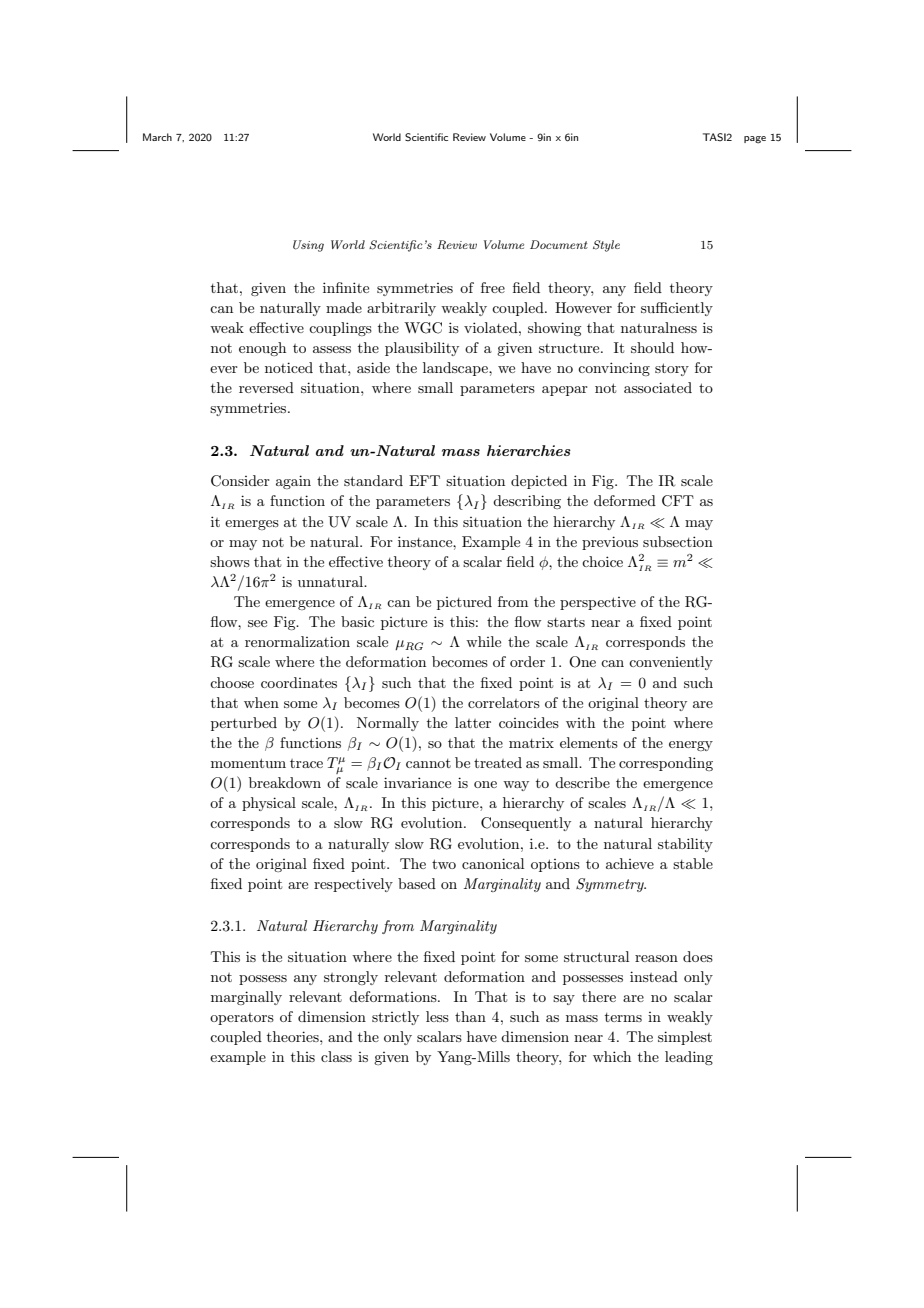  I want to click on March, so click(157, 137).
